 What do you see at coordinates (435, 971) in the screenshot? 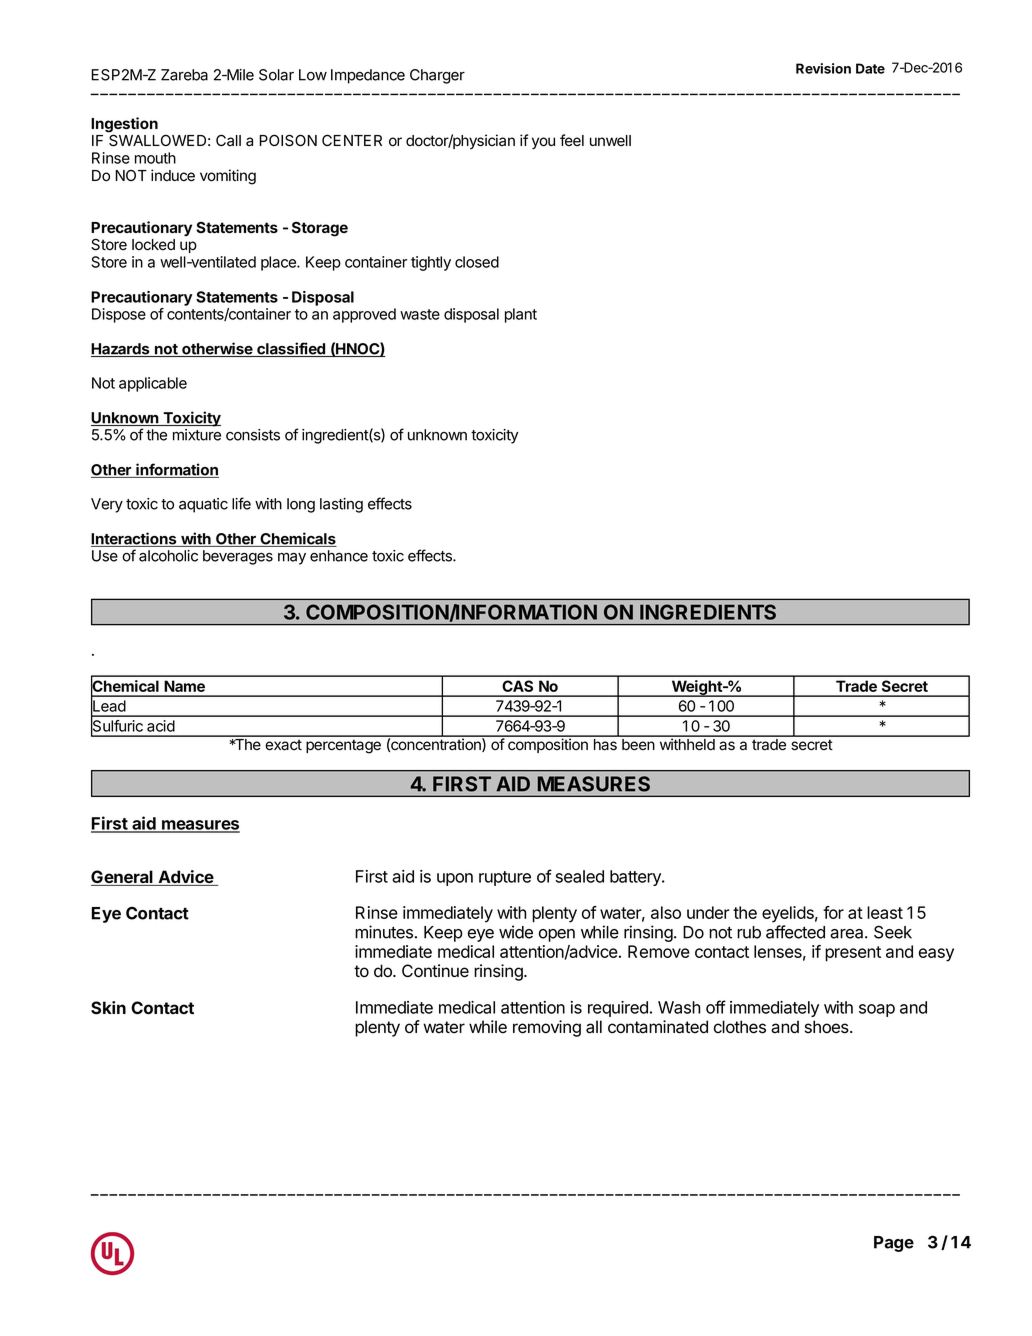
I see `Continue` at bounding box center [435, 971].
